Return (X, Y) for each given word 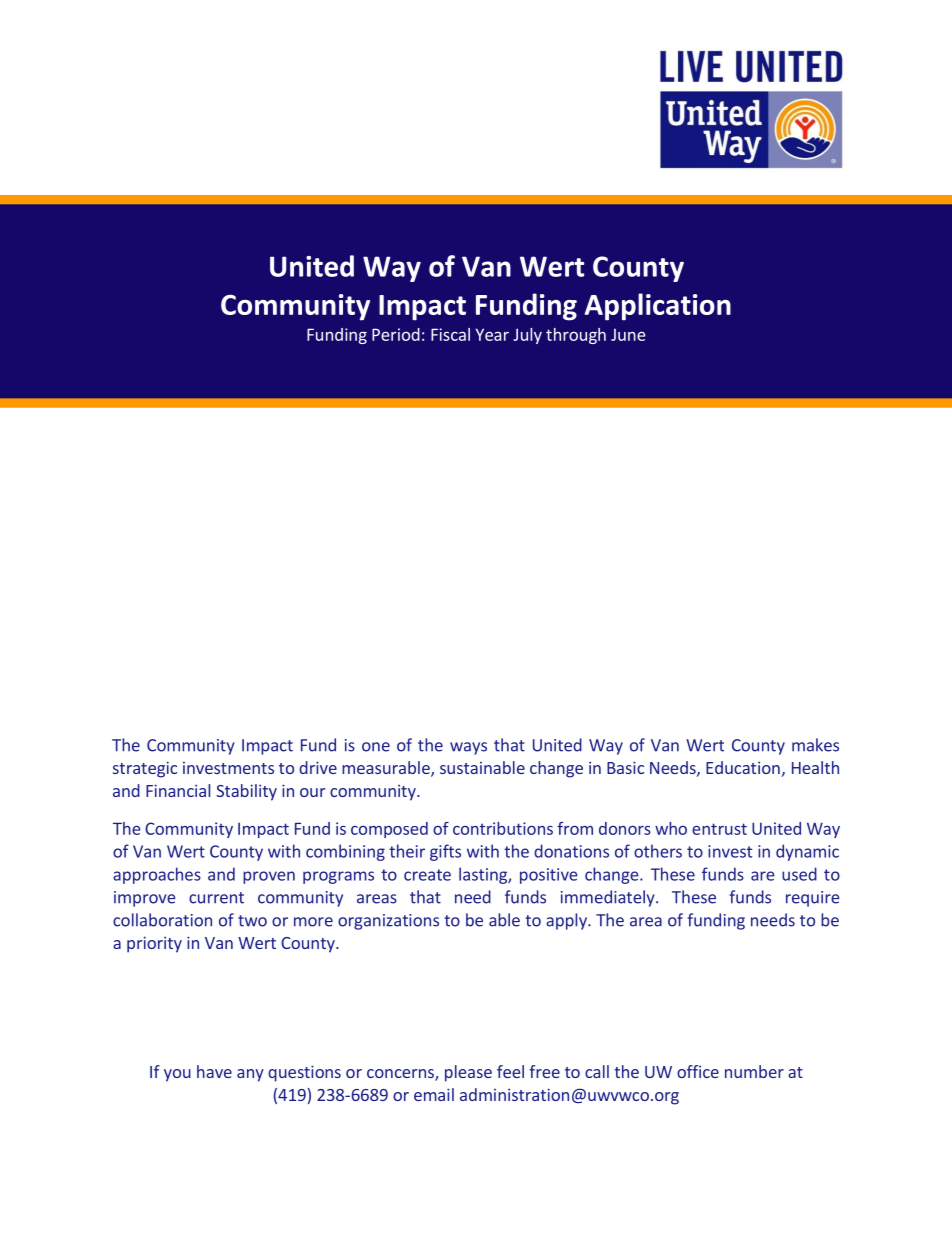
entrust (719, 829)
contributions (503, 828)
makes (815, 745)
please (468, 1073)
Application (658, 307)
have (214, 1071)
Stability (246, 792)
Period (396, 334)
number (754, 1071)
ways (468, 748)
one (376, 747)
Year (492, 334)
